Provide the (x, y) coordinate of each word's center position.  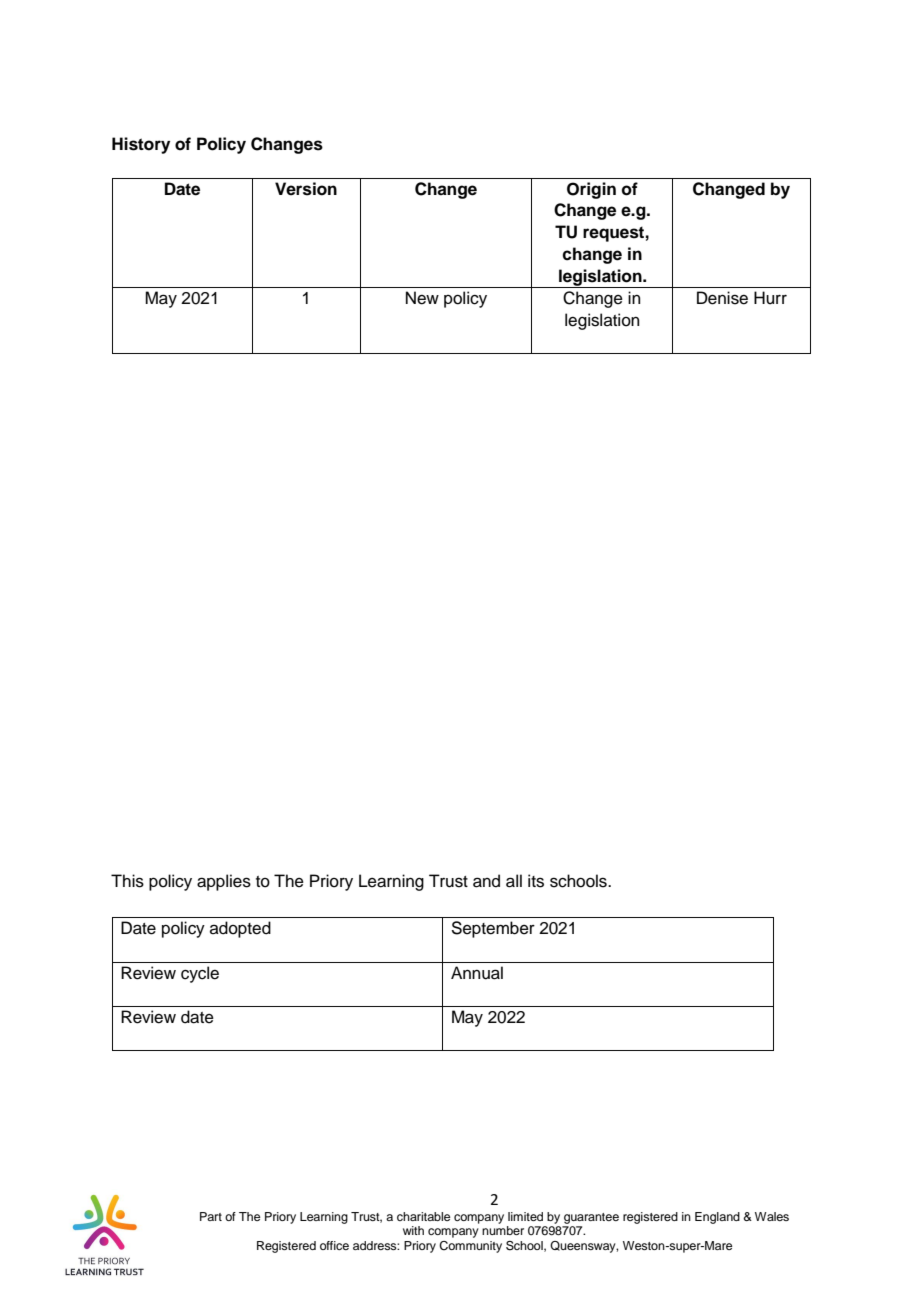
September (493, 929)
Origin (591, 190)
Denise (722, 298)
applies (224, 882)
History (141, 145)
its (536, 881)
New (422, 298)
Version (306, 189)
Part (211, 1216)
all (514, 881)
